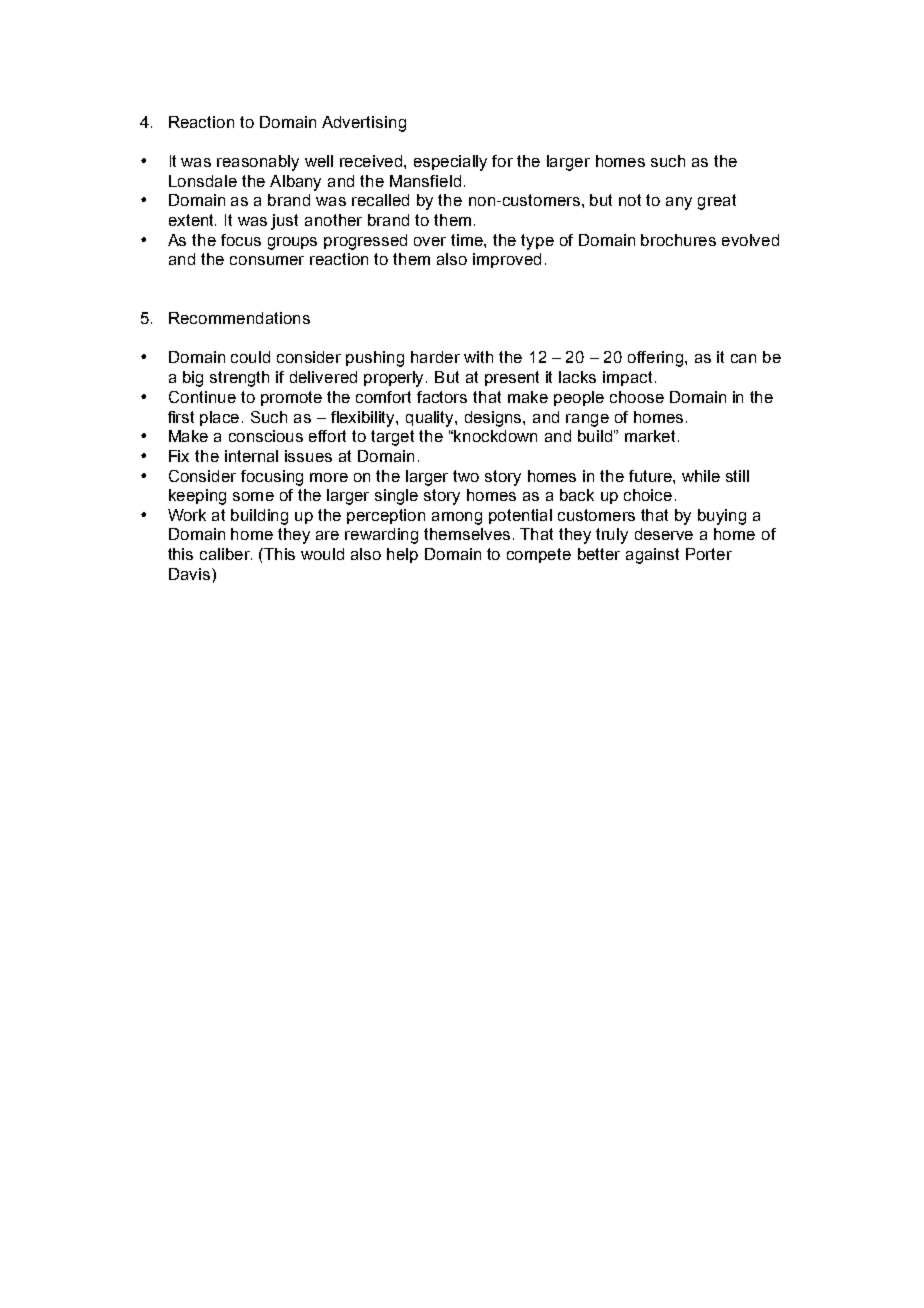 The height and width of the screenshot is (1308, 924). Describe the element at coordinates (750, 240) in the screenshot. I see `evolved` at that location.
